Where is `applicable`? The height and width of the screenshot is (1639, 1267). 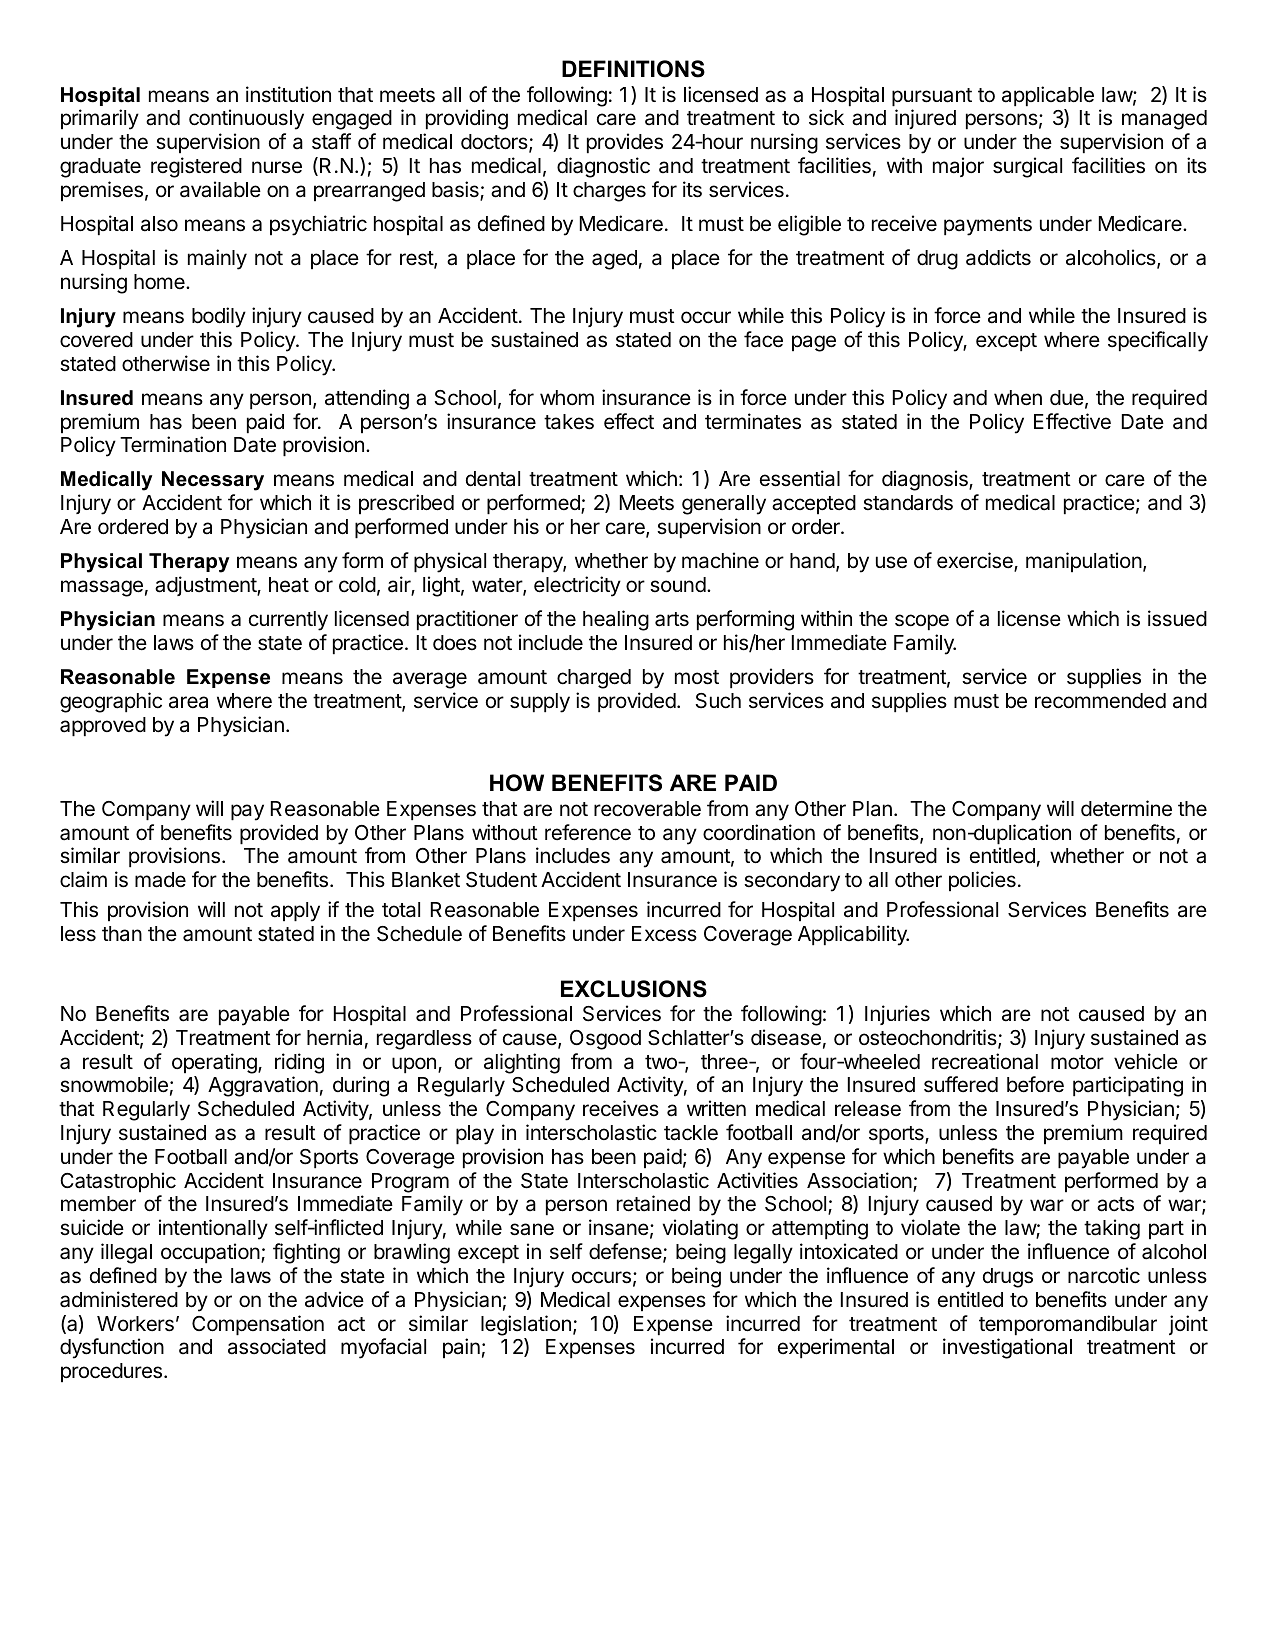 applicable is located at coordinates (1048, 96).
